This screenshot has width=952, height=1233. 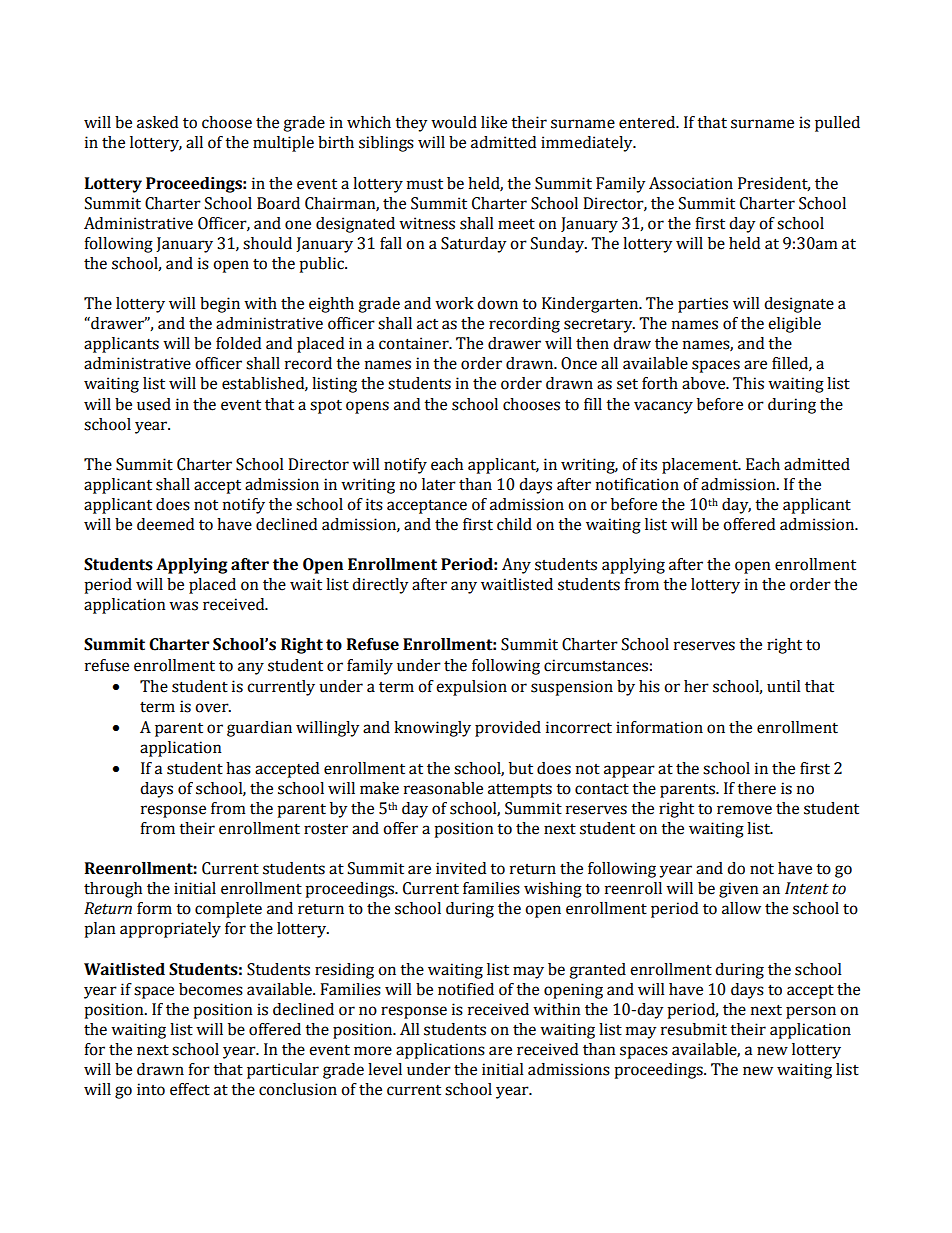 I want to click on directly, so click(x=380, y=586).
